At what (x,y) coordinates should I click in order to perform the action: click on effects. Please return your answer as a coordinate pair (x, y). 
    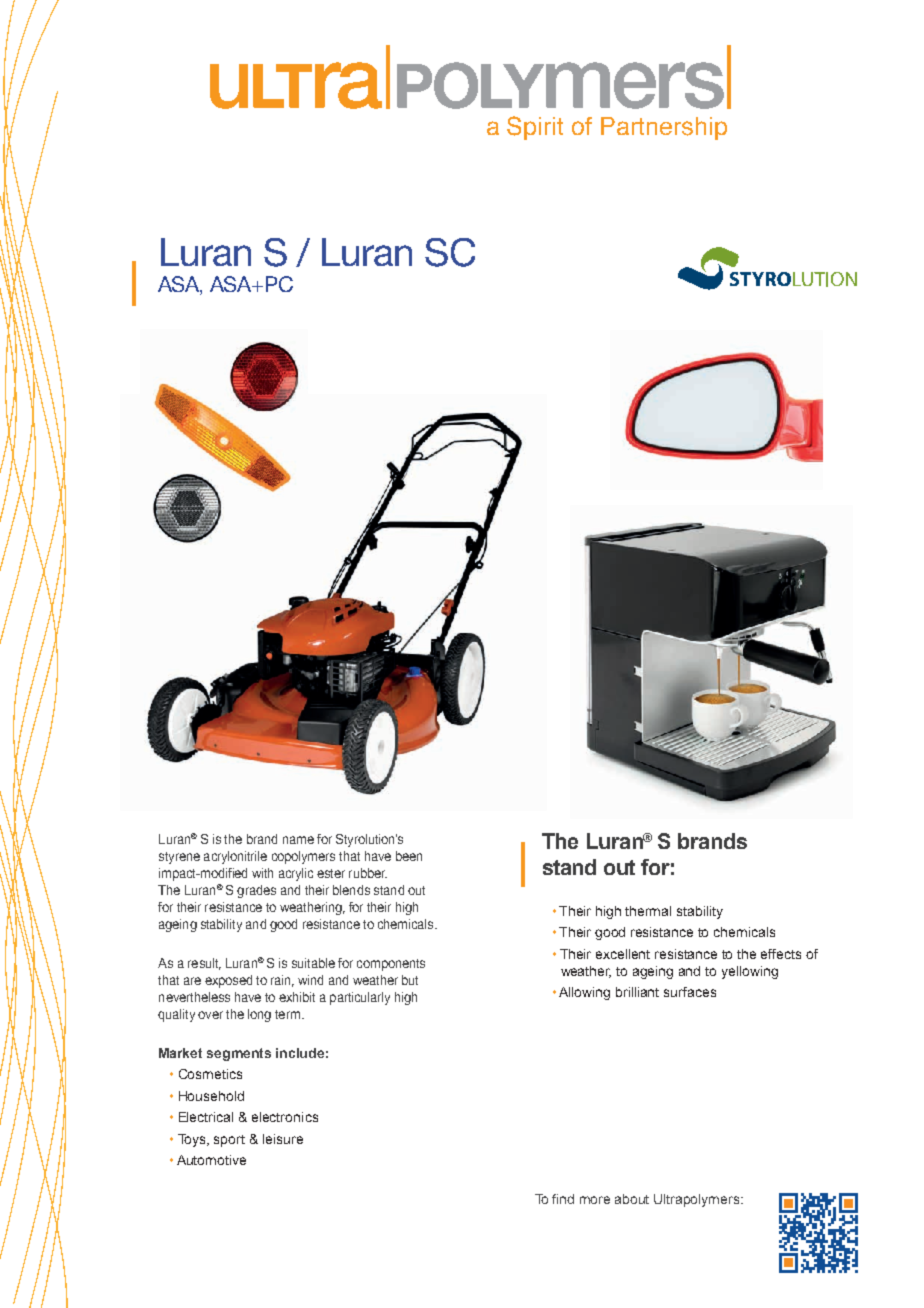
    Looking at the image, I should click on (781, 954).
